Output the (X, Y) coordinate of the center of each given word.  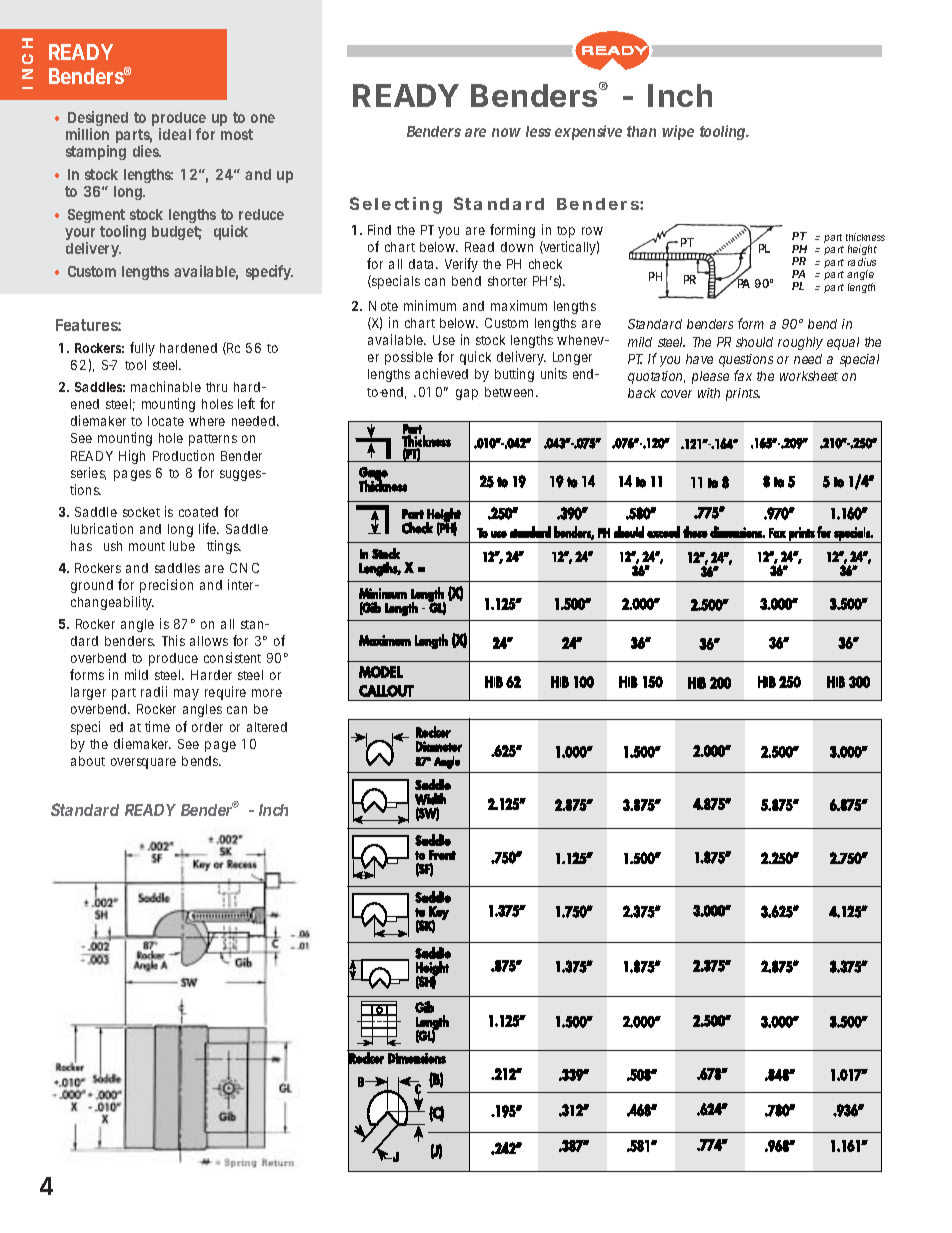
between (511, 392)
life (209, 528)
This (173, 640)
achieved (441, 373)
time (157, 726)
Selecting (396, 205)
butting (514, 375)
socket (141, 512)
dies (147, 151)
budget (177, 233)
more (267, 693)
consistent (232, 657)
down (517, 247)
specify (269, 272)
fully (142, 349)
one (263, 118)
